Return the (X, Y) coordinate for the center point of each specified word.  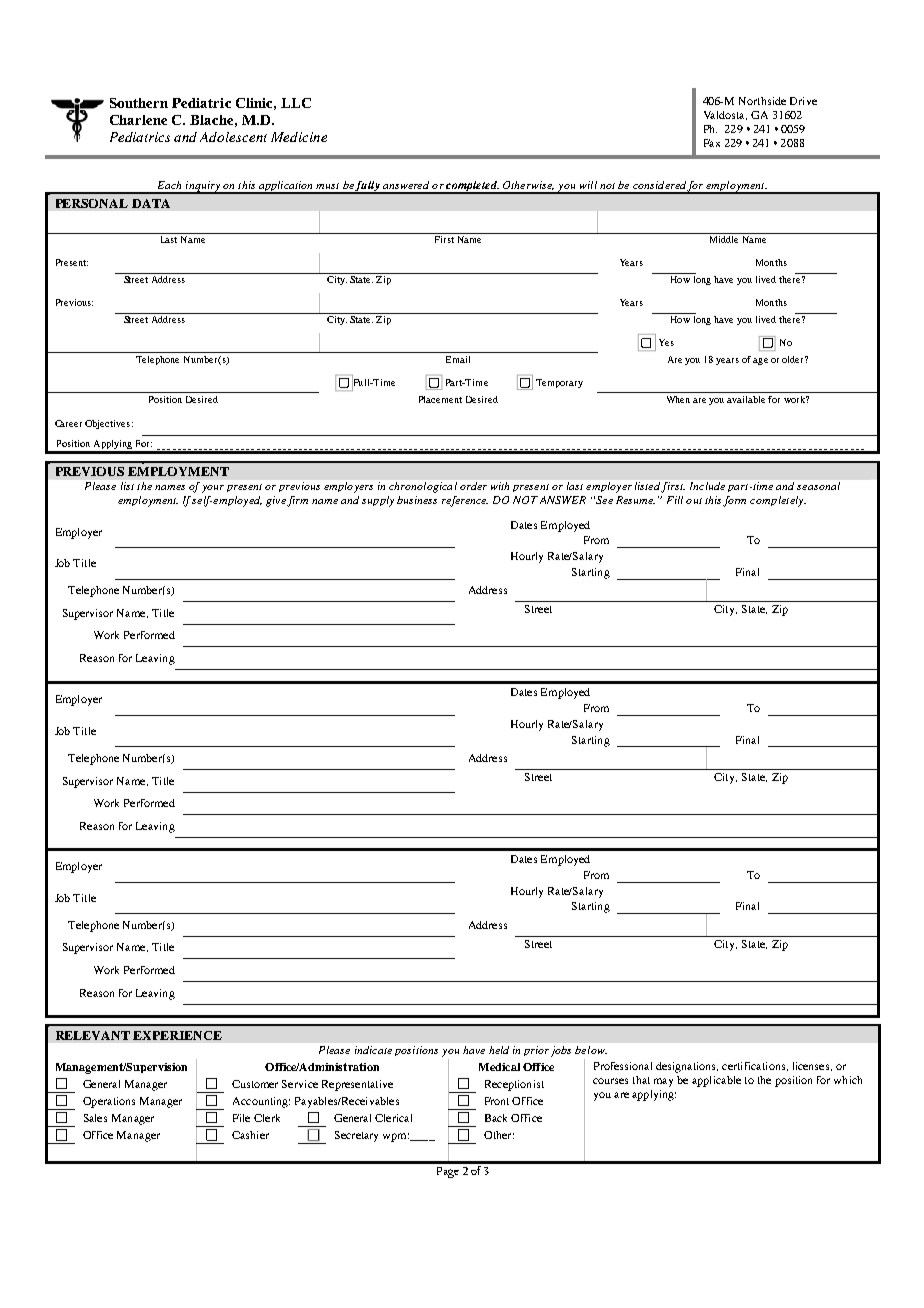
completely (778, 501)
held (499, 1050)
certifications (755, 1066)
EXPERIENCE (177, 1035)
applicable (716, 1081)
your (213, 489)
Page (448, 1172)
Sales (95, 1118)
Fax (712, 143)
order (473, 486)
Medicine (299, 137)
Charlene (138, 120)
